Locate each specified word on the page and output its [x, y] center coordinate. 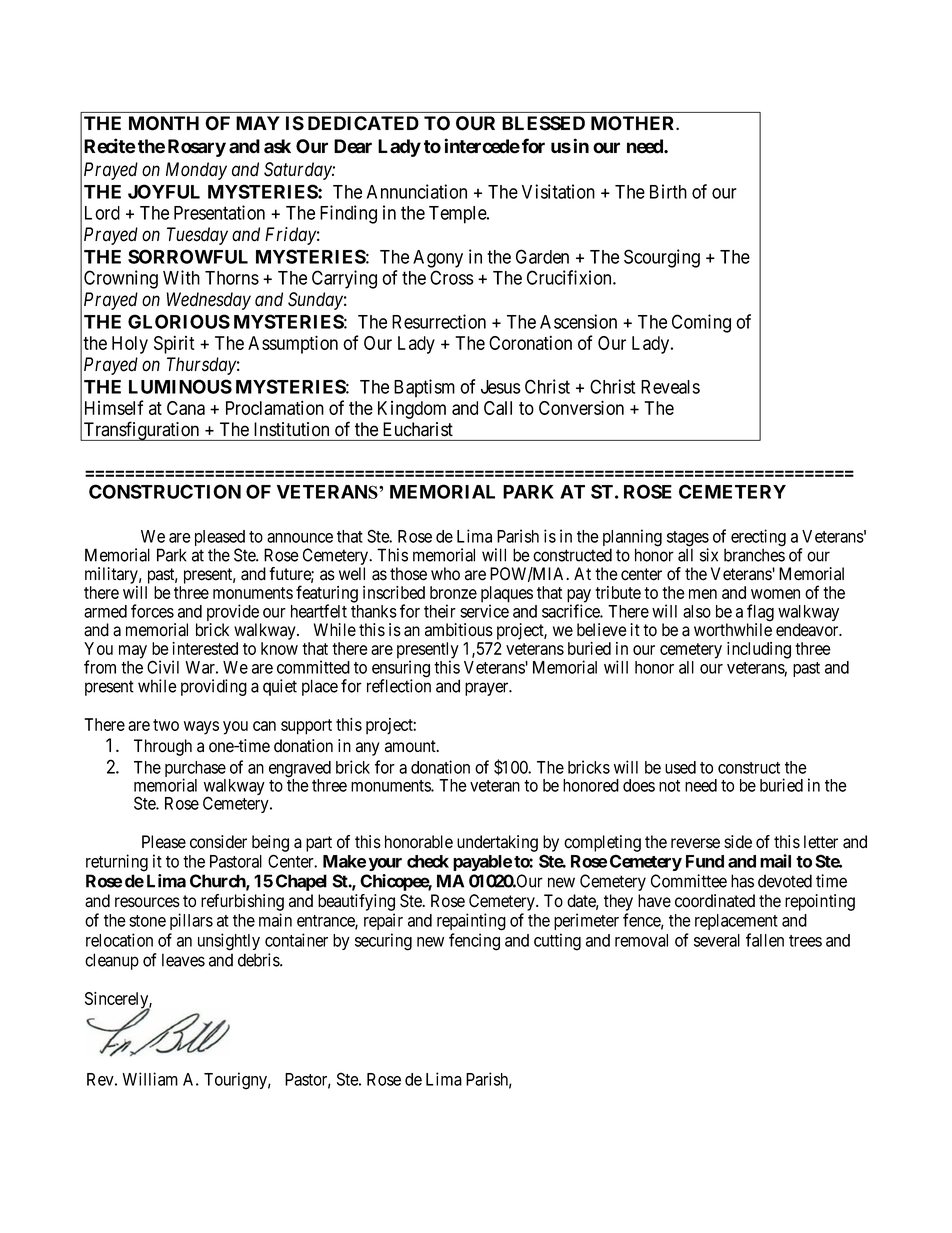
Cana [186, 408]
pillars [191, 921]
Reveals [670, 387]
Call [498, 408]
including [759, 650]
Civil [163, 667]
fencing [474, 942]
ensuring [401, 670]
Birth [668, 191]
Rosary [197, 148]
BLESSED [543, 123]
